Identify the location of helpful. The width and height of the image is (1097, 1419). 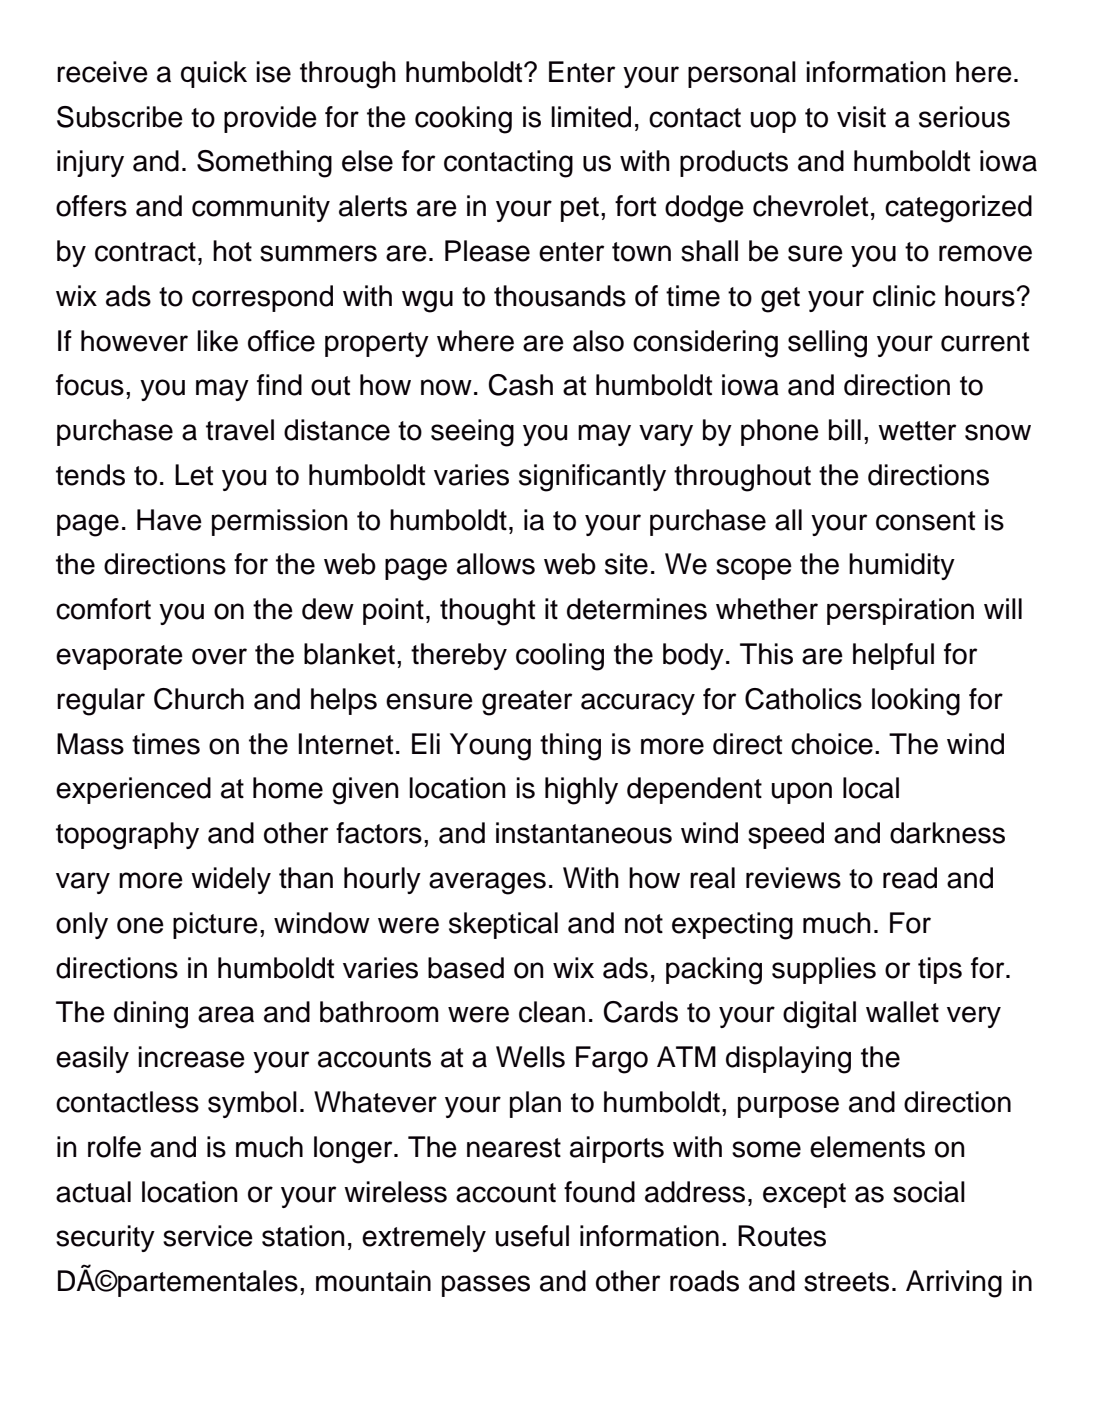
(893, 656).
